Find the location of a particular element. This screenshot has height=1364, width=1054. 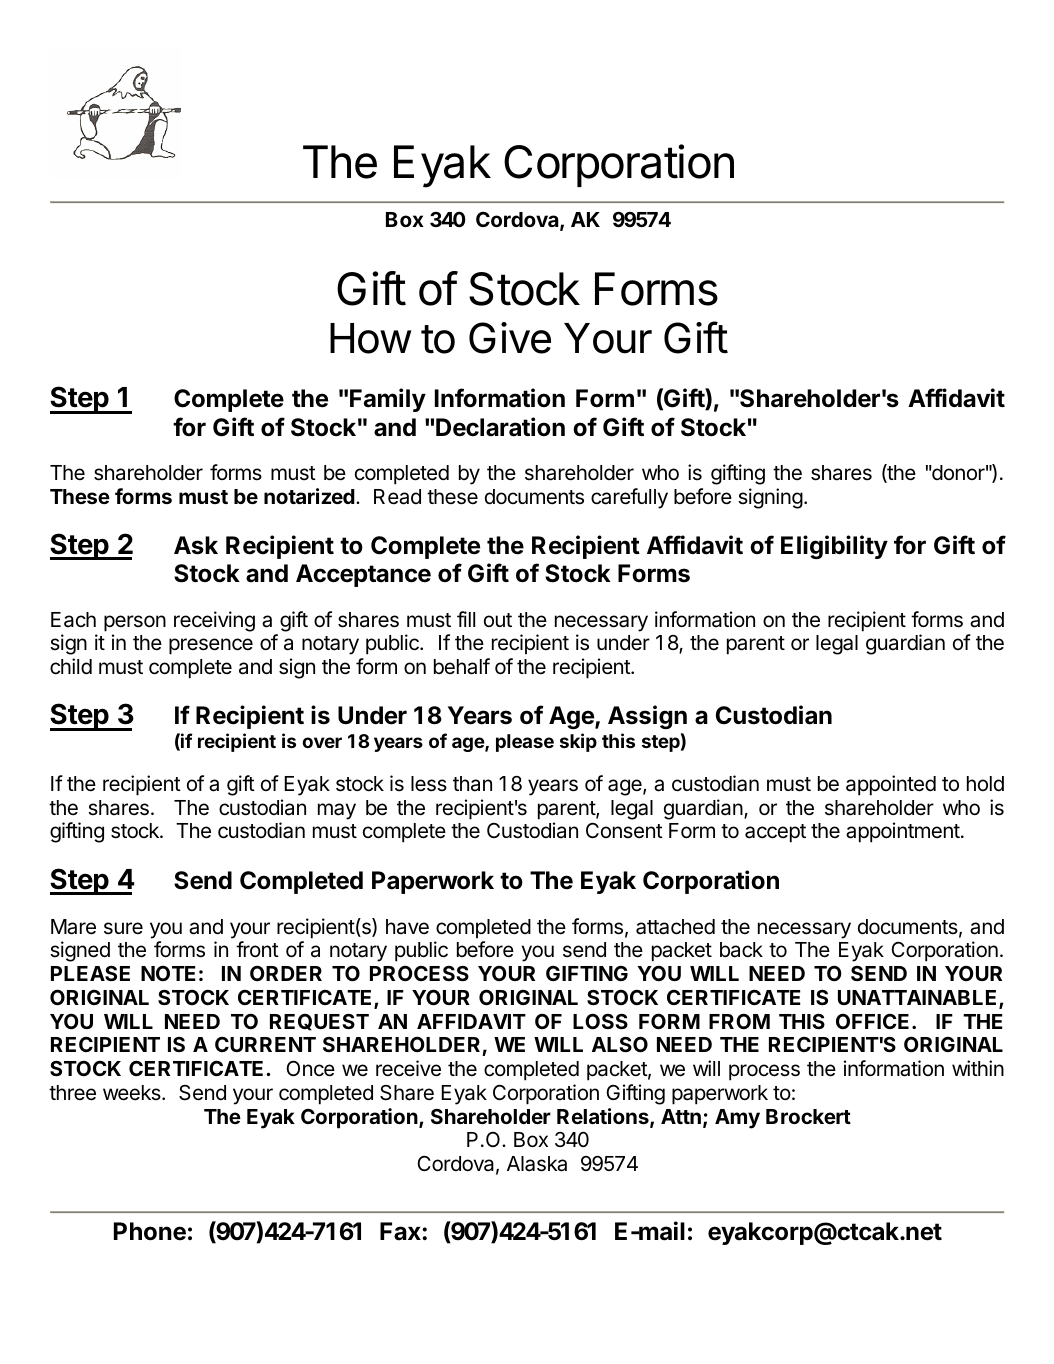

How is located at coordinates (370, 338).
